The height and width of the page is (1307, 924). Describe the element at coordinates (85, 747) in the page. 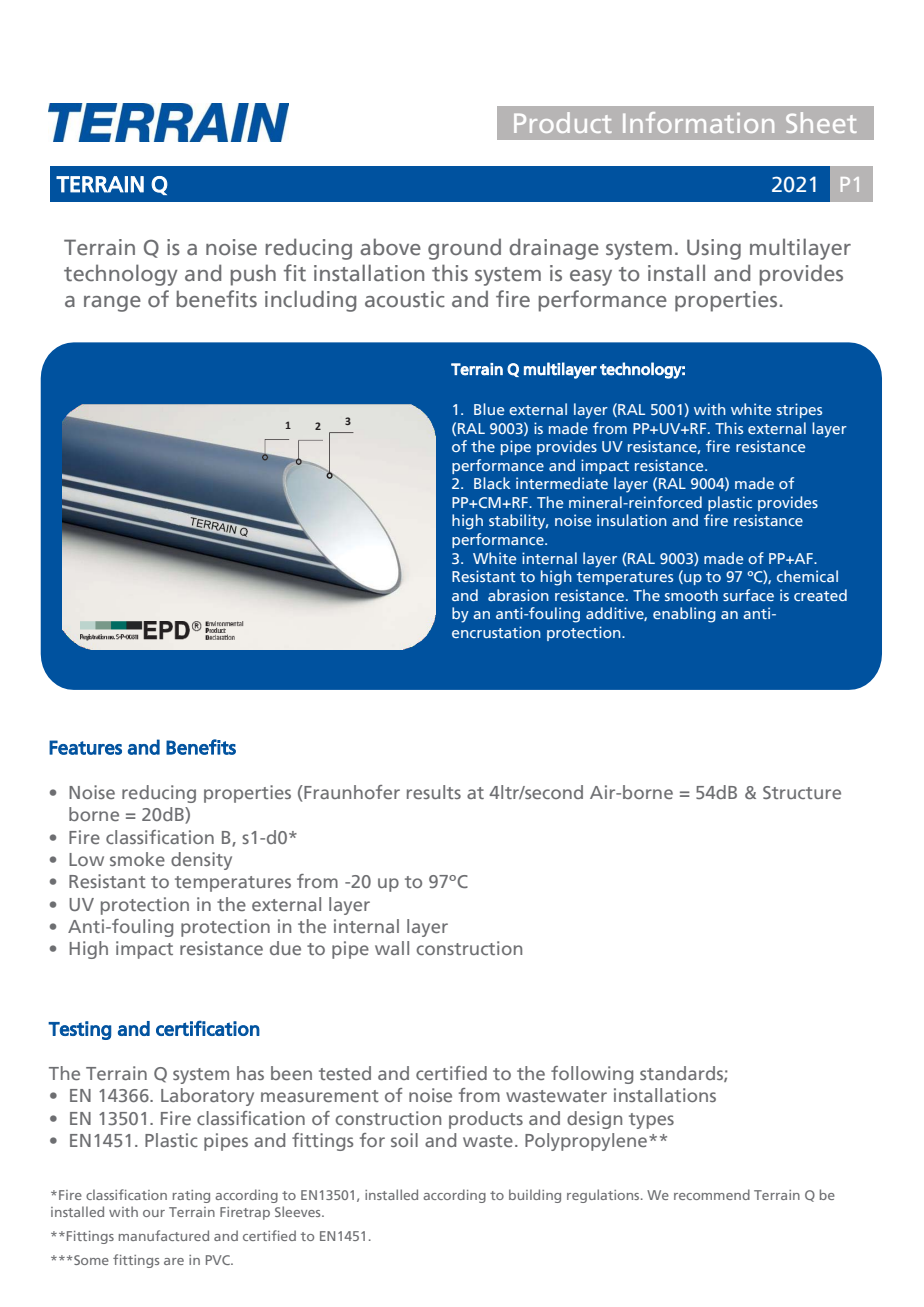

I see `Features` at that location.
